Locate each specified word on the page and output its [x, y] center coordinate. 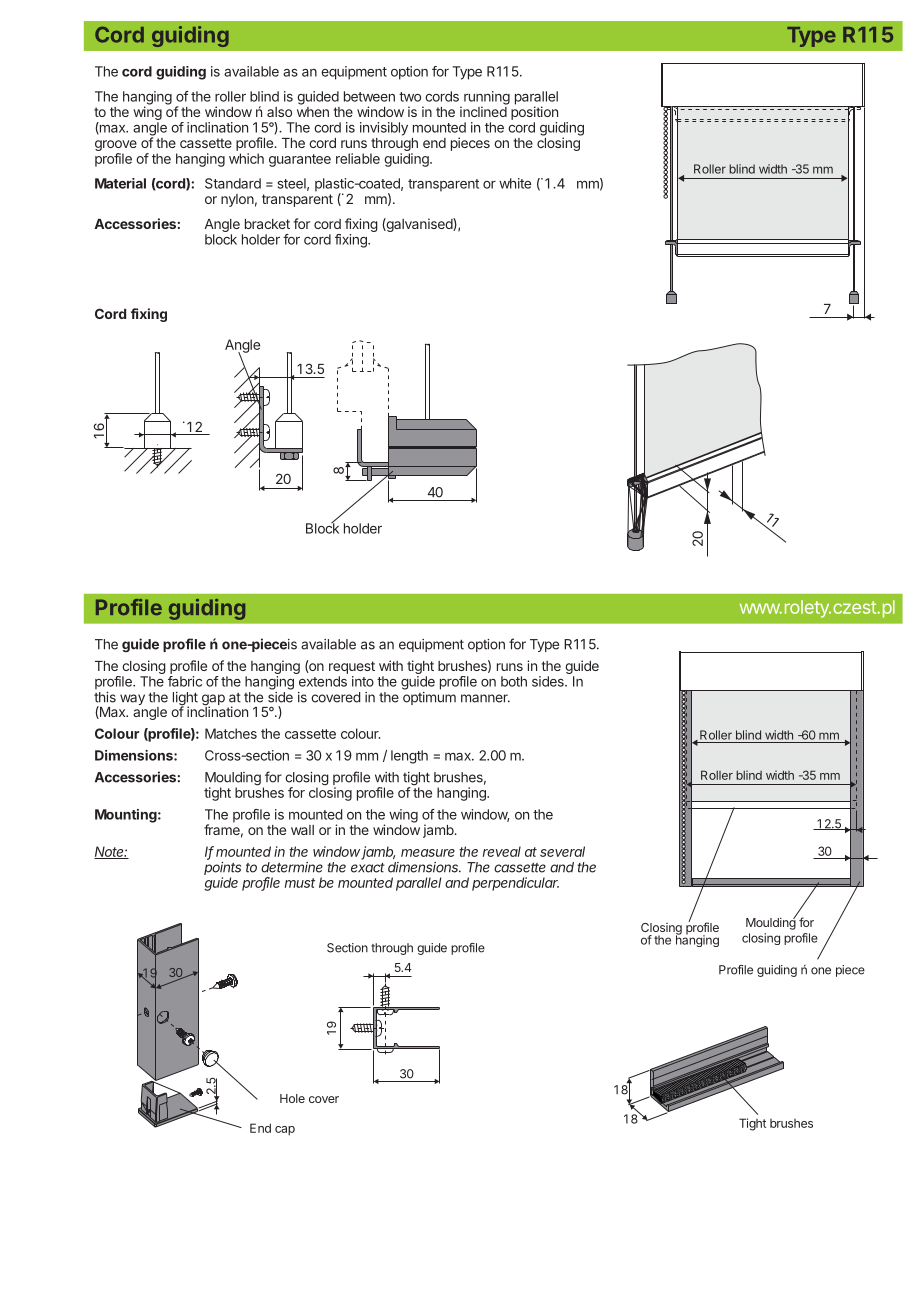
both [514, 681]
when [313, 112]
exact [368, 868]
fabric [185, 681]
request [352, 667]
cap [285, 1131]
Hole [292, 1098]
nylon [237, 200]
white [515, 183]
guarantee [300, 160]
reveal [502, 851]
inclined [483, 111]
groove [116, 147]
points [222, 870]
